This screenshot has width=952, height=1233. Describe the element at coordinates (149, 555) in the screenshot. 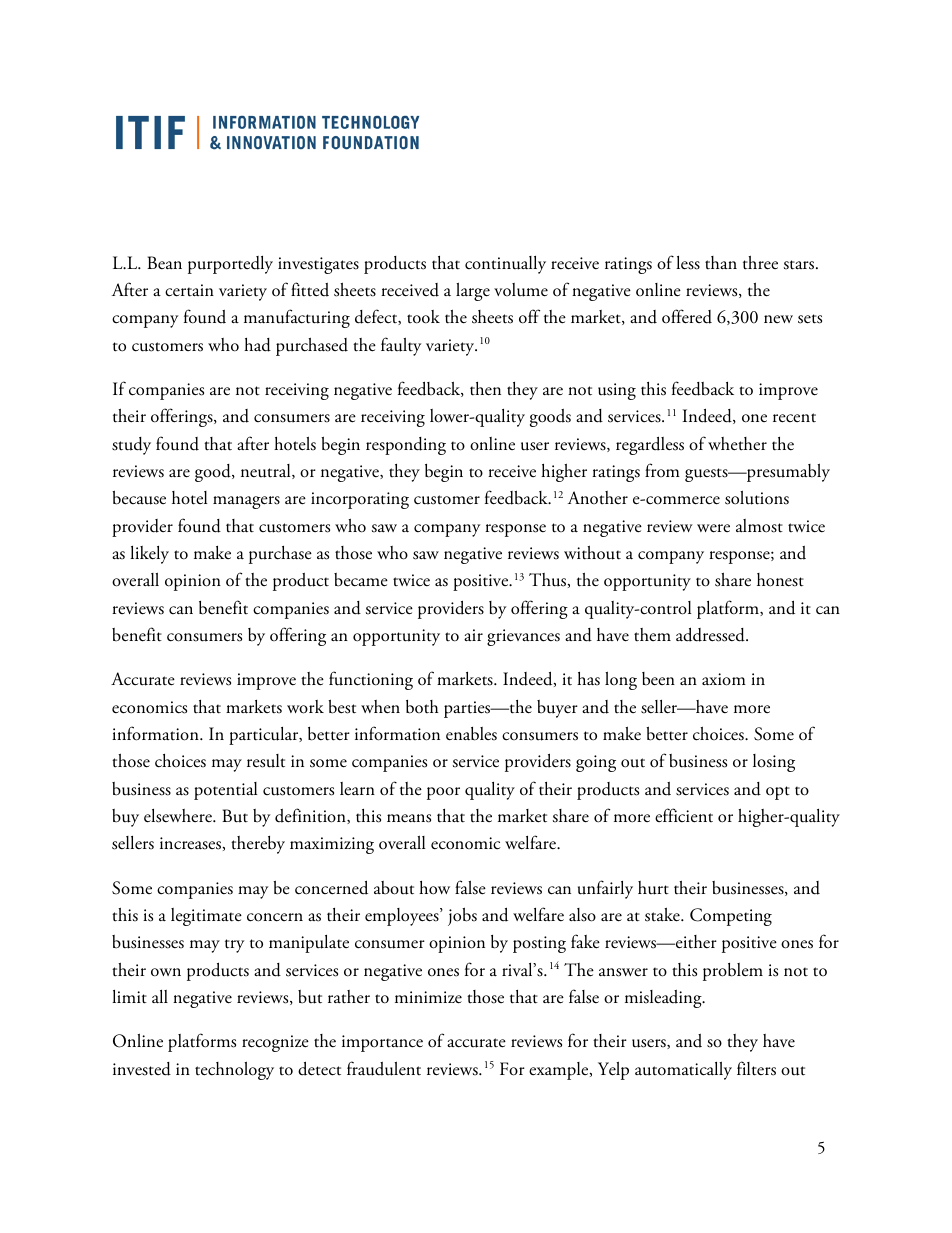

I see `likely` at that location.
